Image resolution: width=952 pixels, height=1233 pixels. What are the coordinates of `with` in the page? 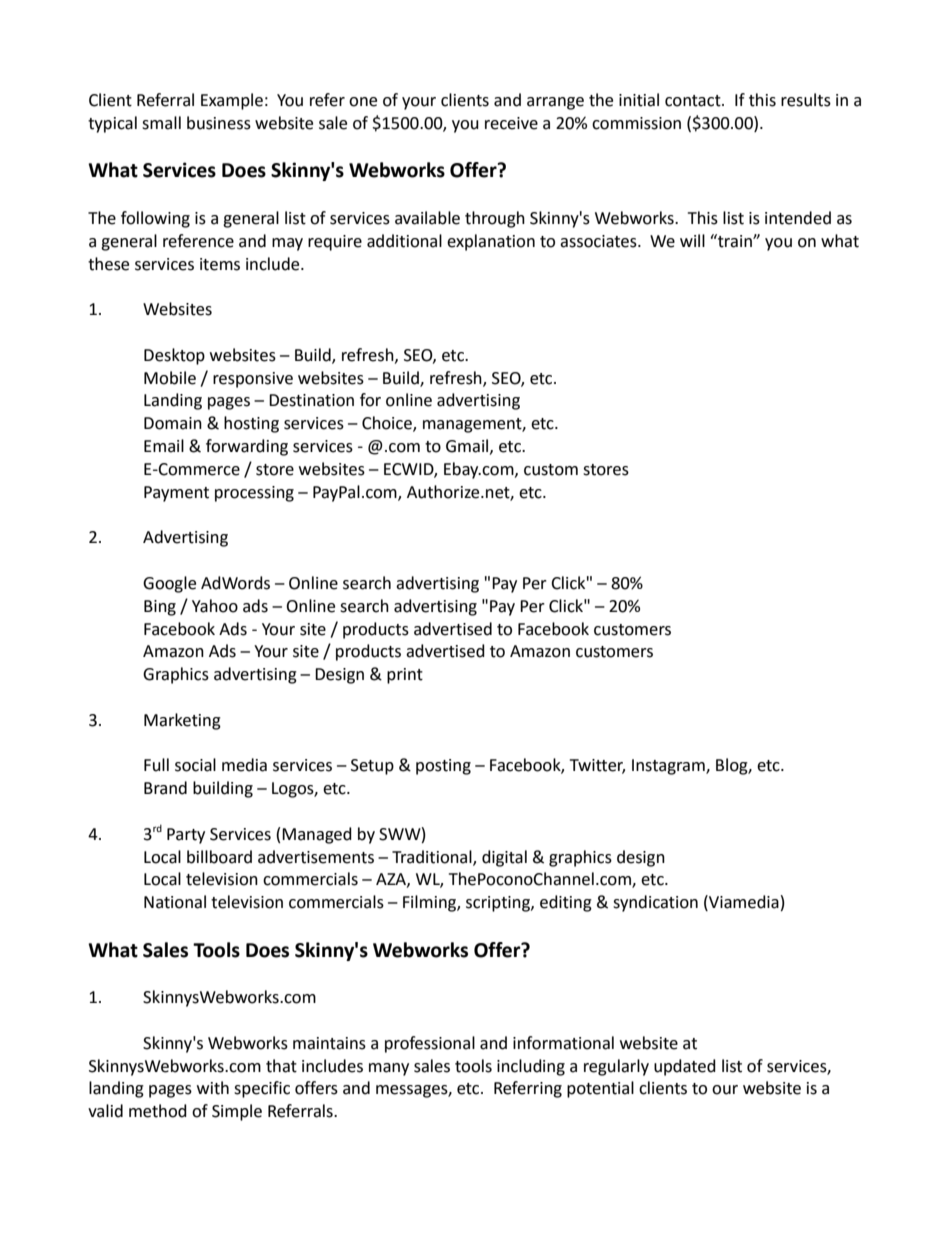 It's located at (213, 1088).
